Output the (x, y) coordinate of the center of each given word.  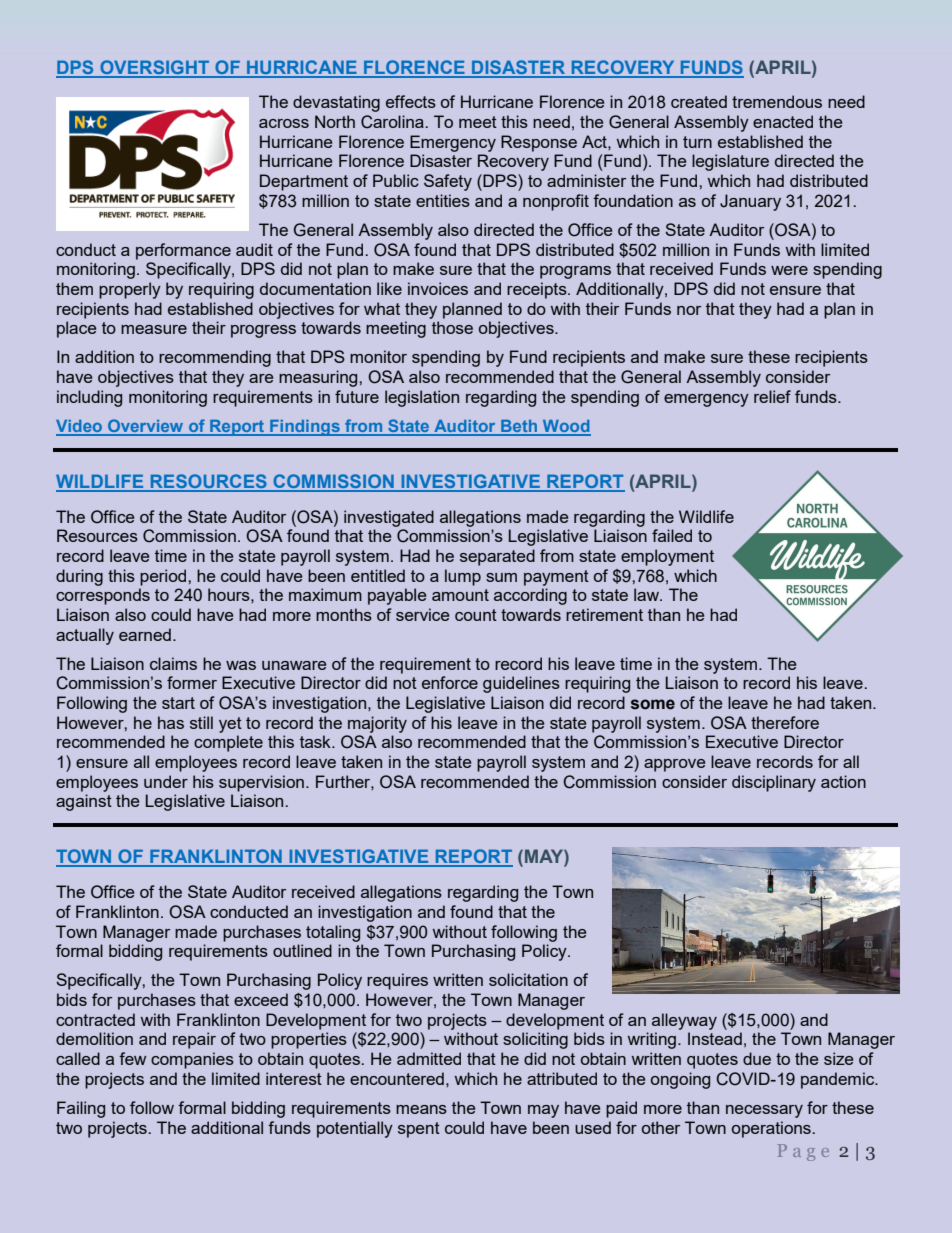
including (89, 398)
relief (772, 396)
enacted (783, 121)
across (284, 123)
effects (411, 101)
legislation (422, 398)
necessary (764, 1111)
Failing (81, 1109)
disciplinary (774, 783)
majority (377, 724)
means (421, 1109)
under (166, 781)
